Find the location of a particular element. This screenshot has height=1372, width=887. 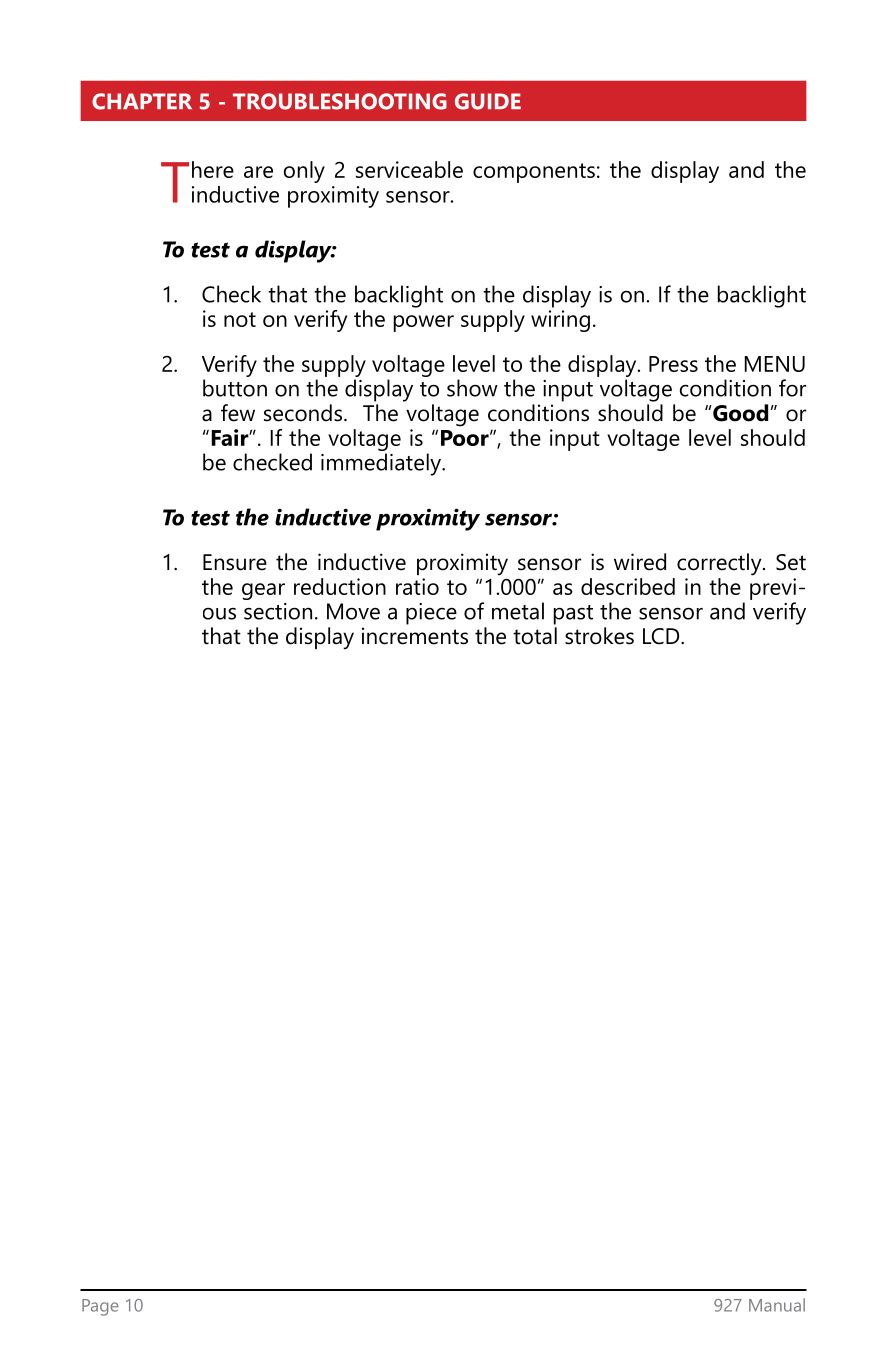

serviceable is located at coordinates (409, 169).
